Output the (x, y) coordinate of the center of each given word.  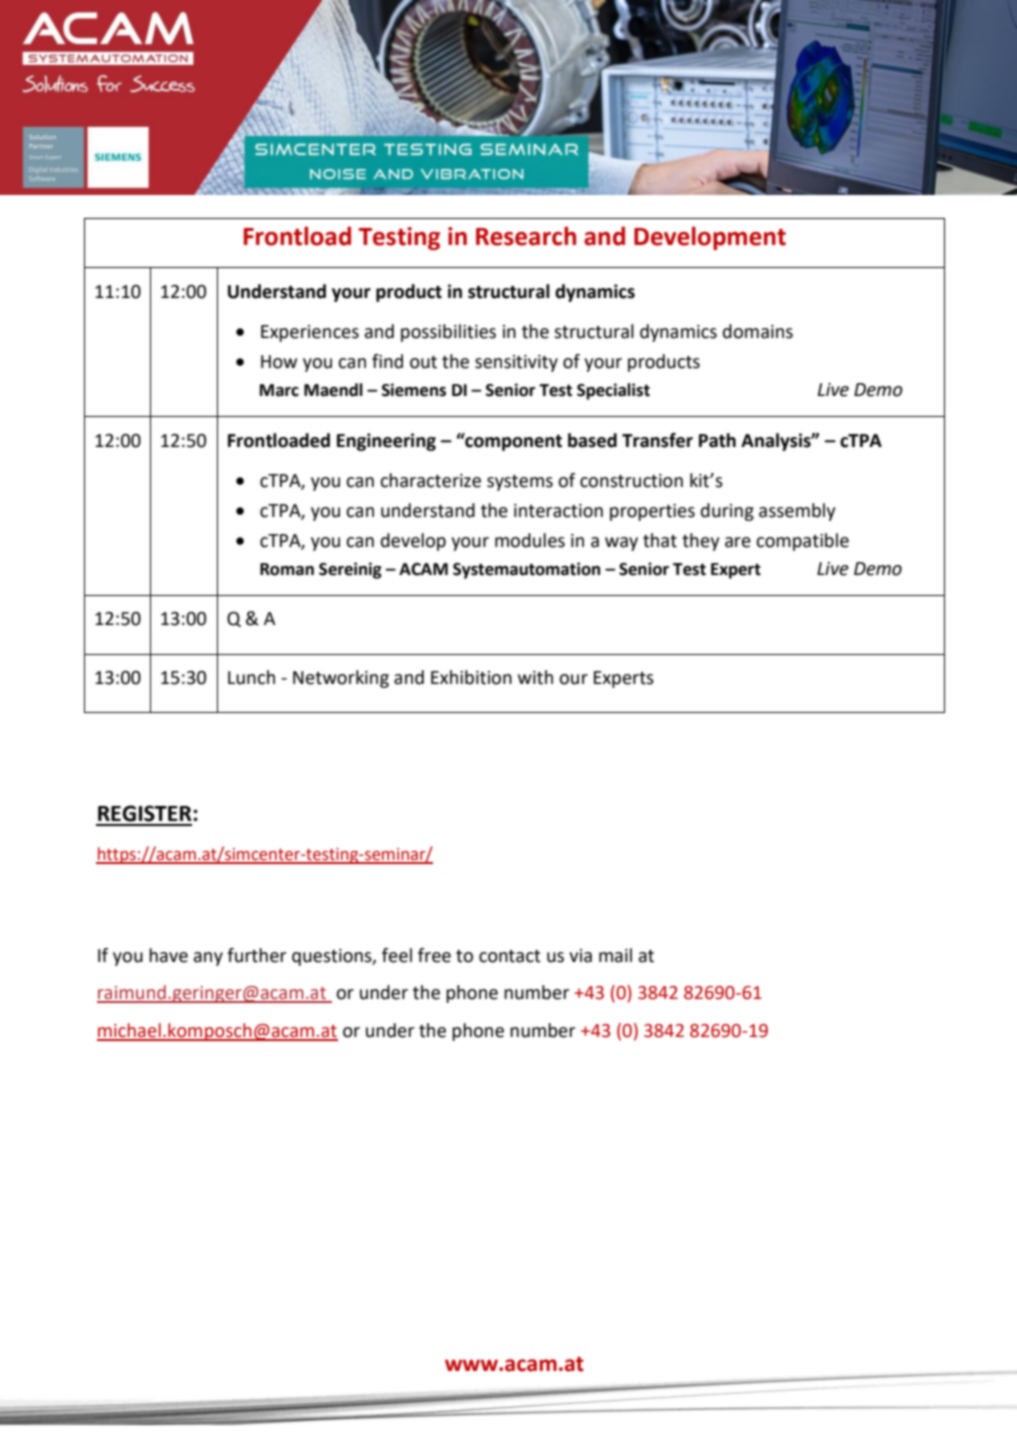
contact (510, 956)
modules (530, 540)
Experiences (310, 333)
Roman (287, 569)
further (256, 955)
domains (758, 331)
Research (526, 236)
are (738, 542)
